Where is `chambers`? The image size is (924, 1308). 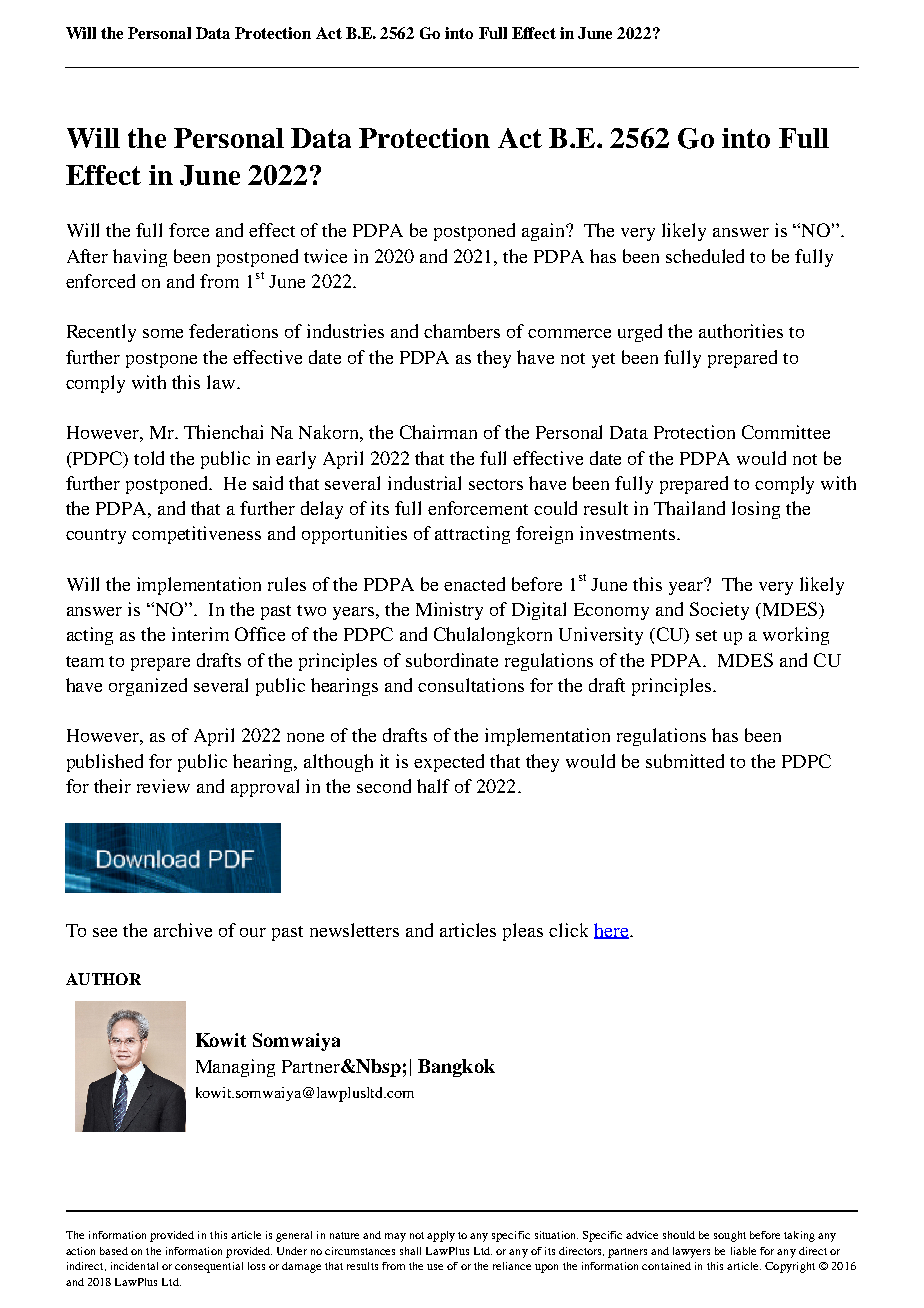
chambers is located at coordinates (462, 331).
